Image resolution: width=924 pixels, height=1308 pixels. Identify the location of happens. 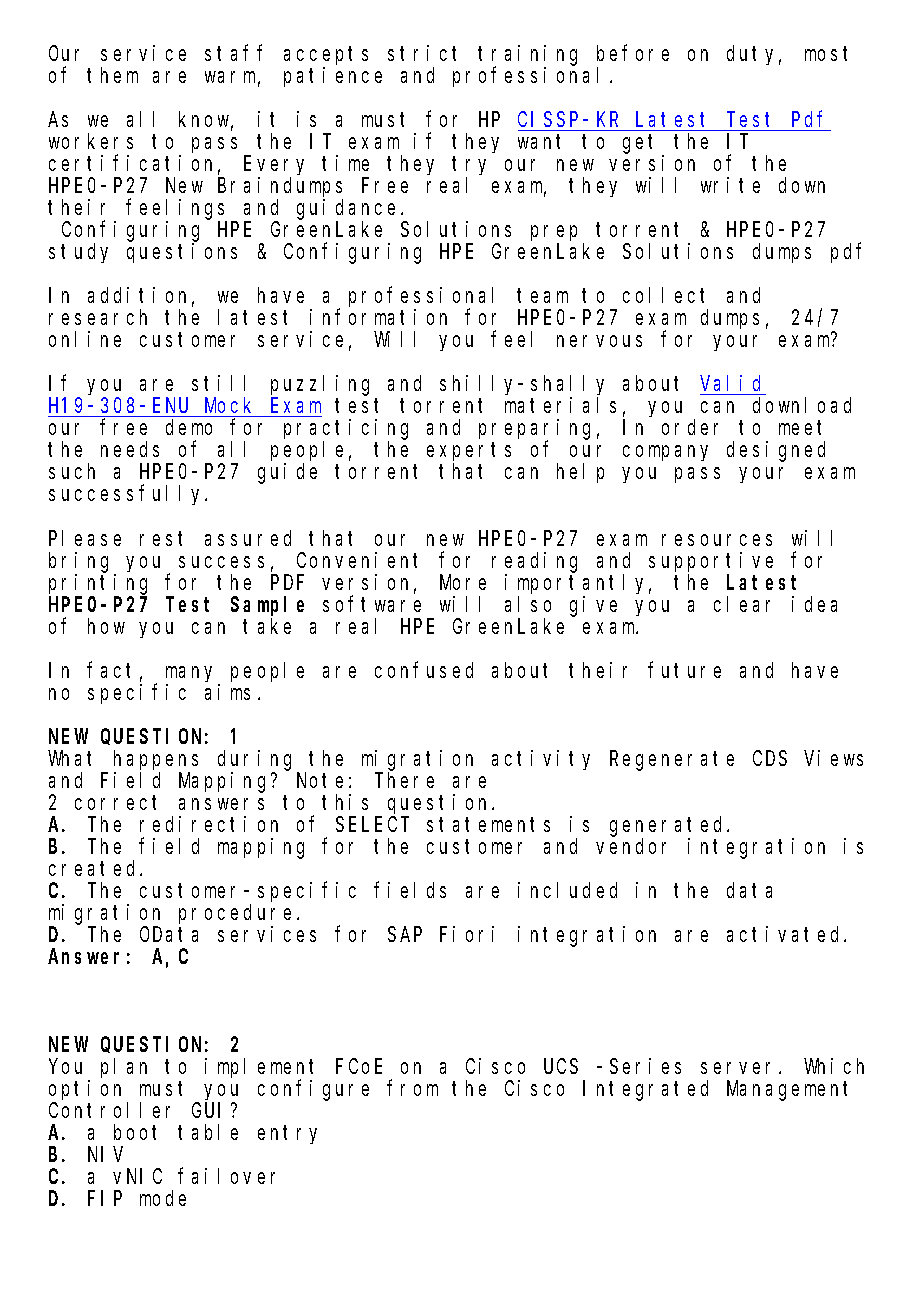
(156, 760).
